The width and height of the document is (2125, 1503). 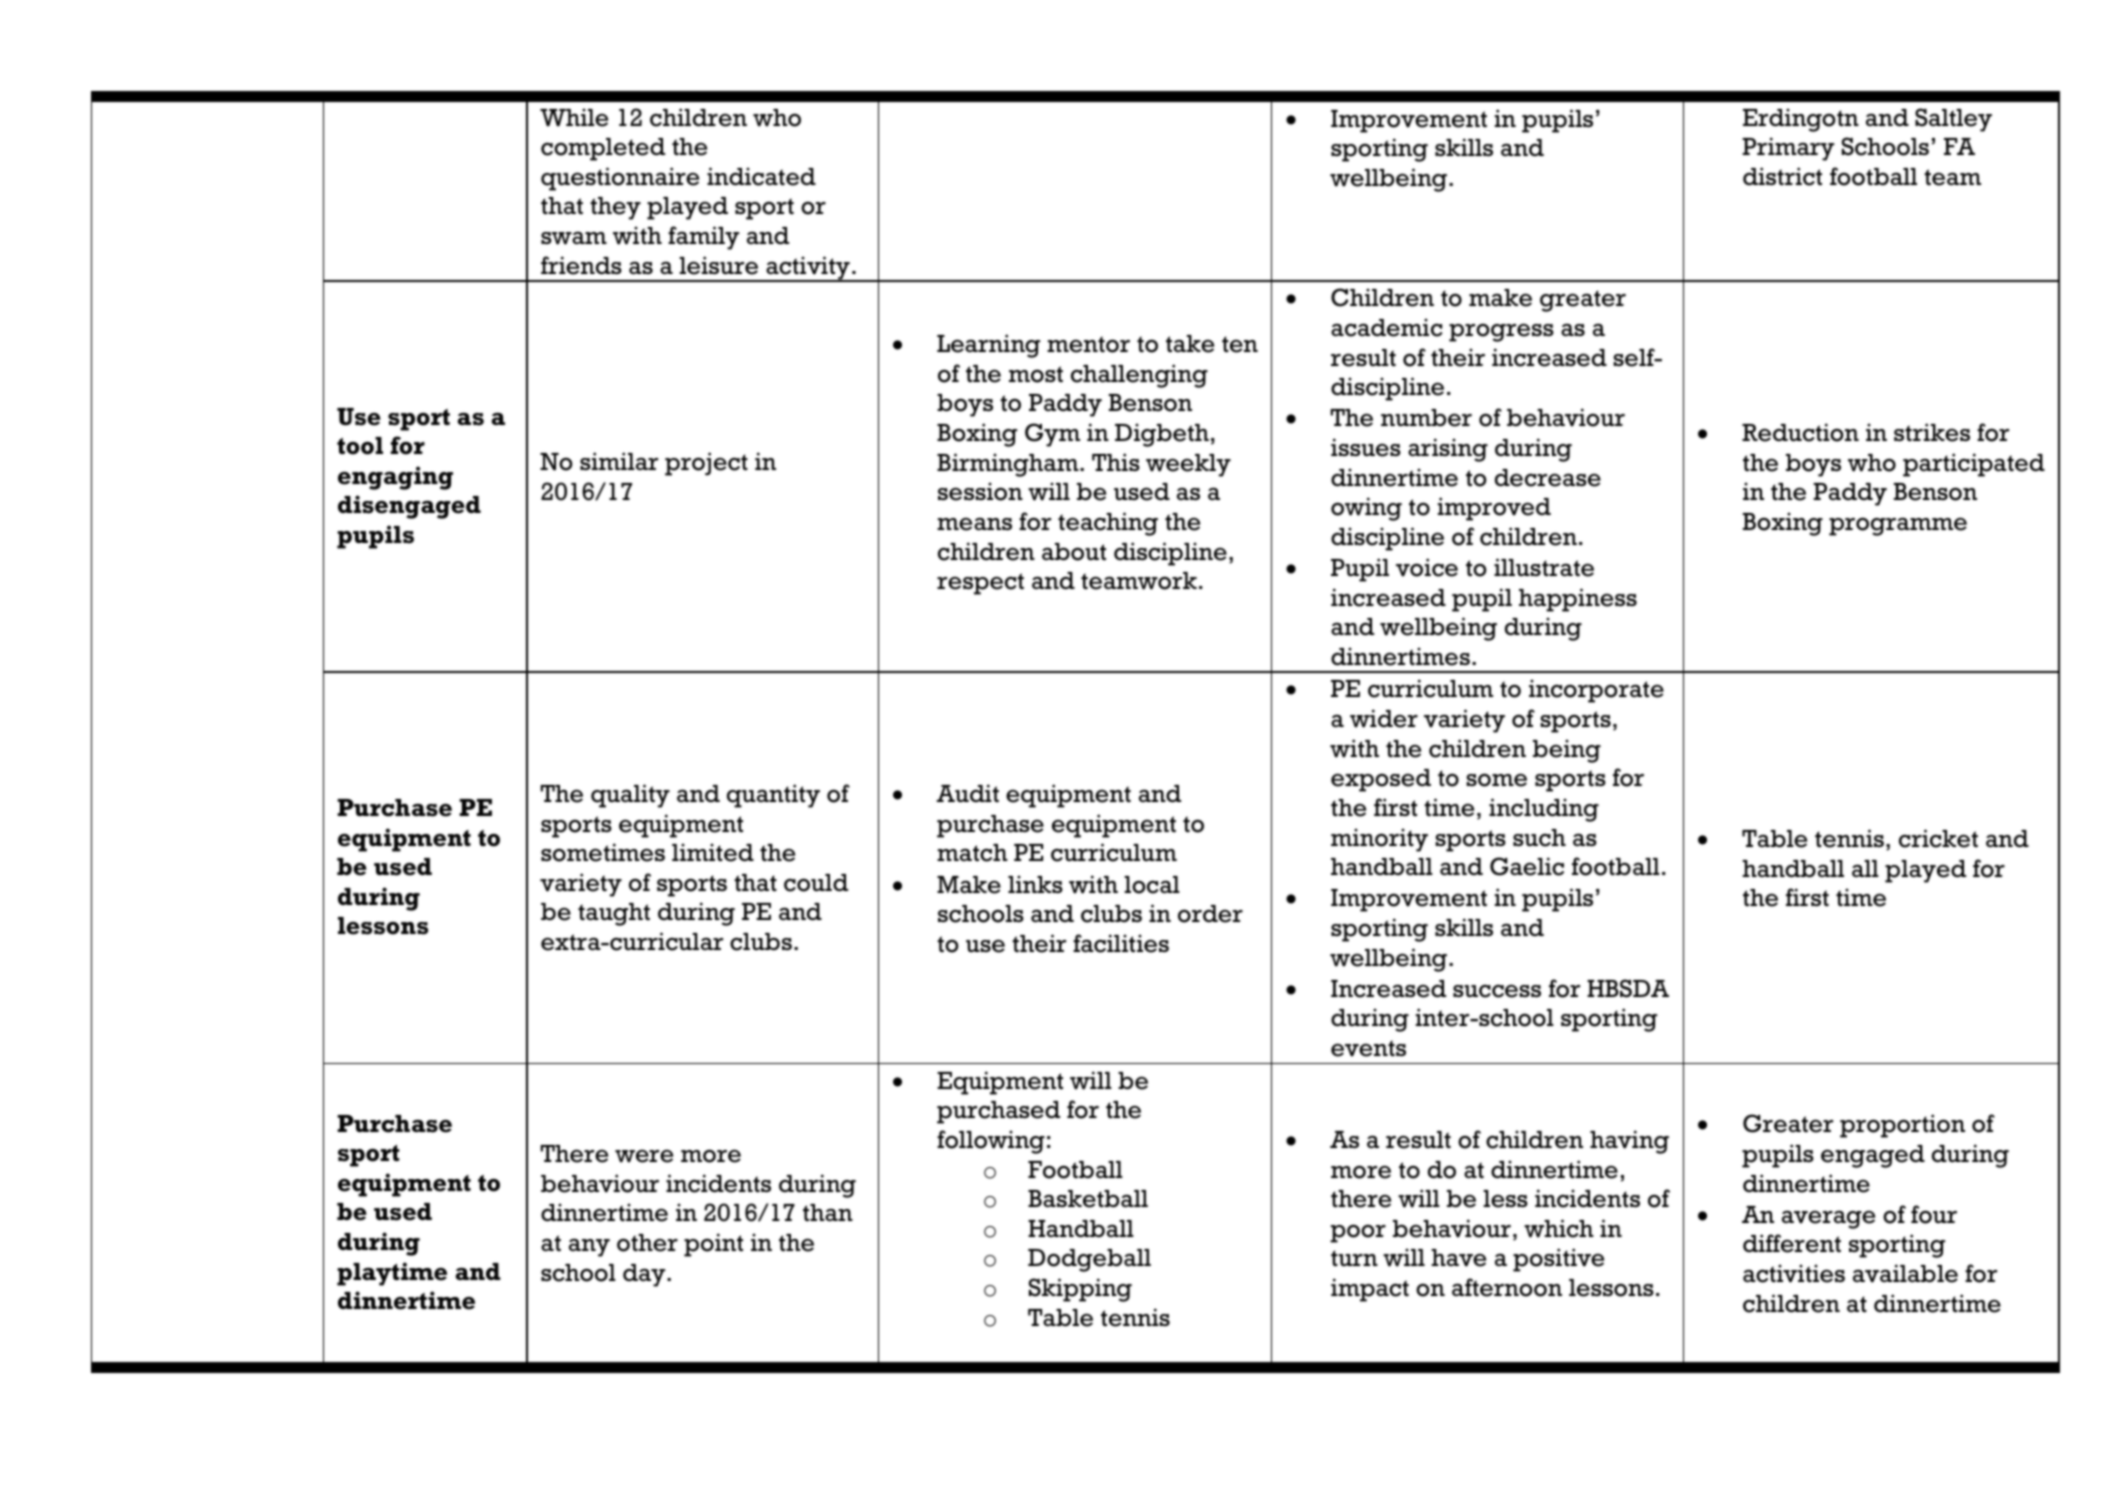 What do you see at coordinates (1898, 526) in the document?
I see `programme` at bounding box center [1898, 526].
